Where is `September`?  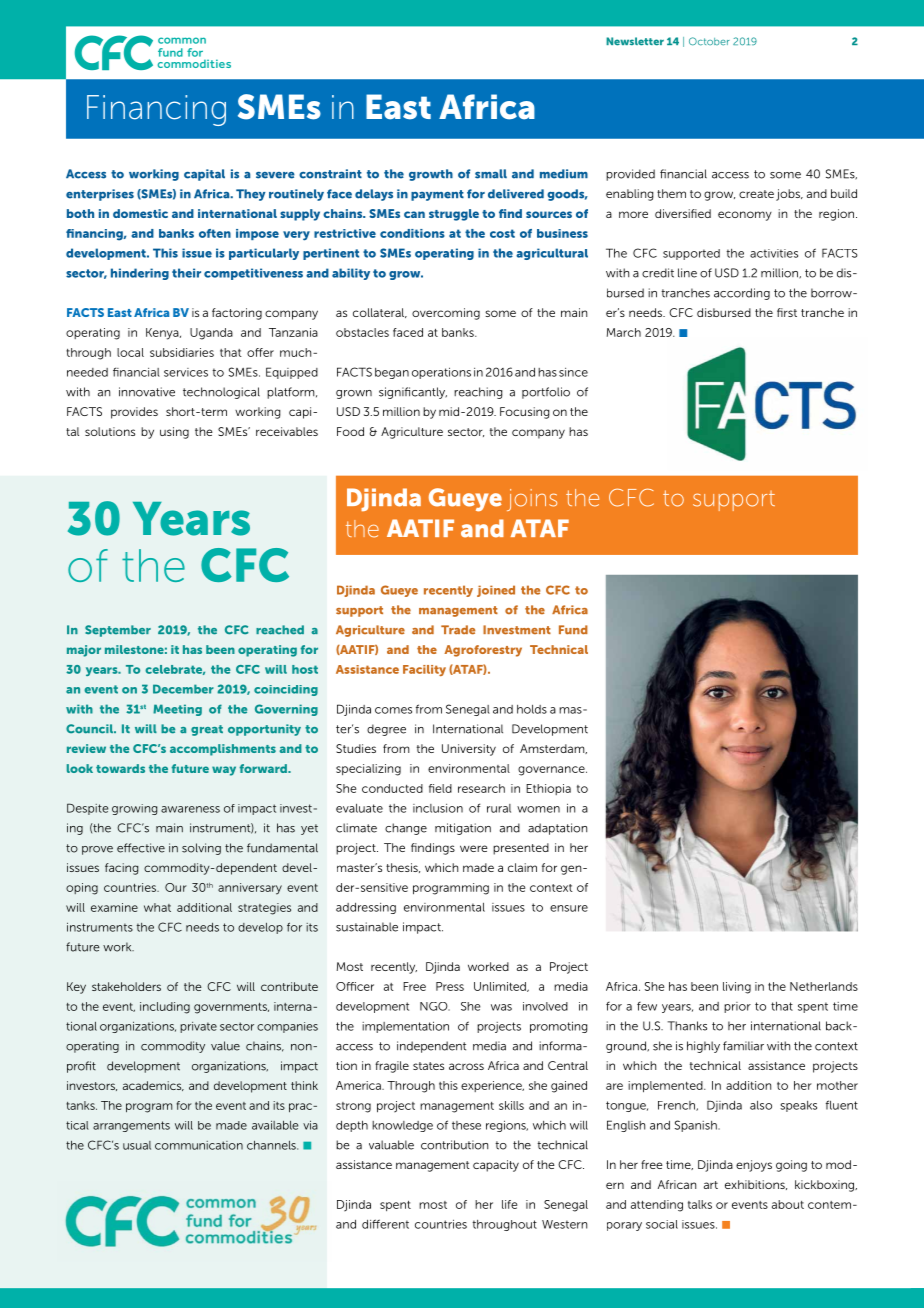 September is located at coordinates (118, 631).
